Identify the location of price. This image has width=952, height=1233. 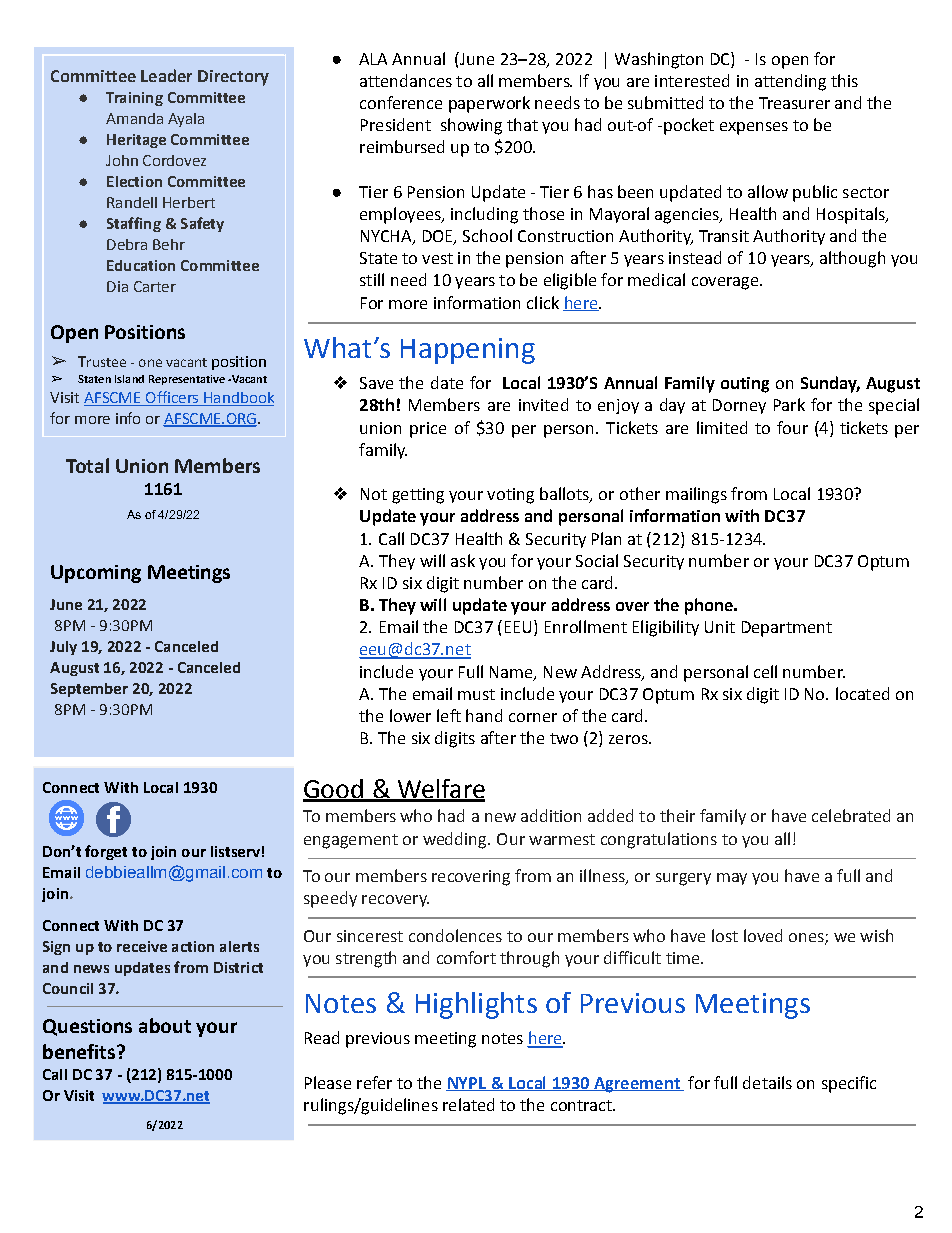
(428, 430).
